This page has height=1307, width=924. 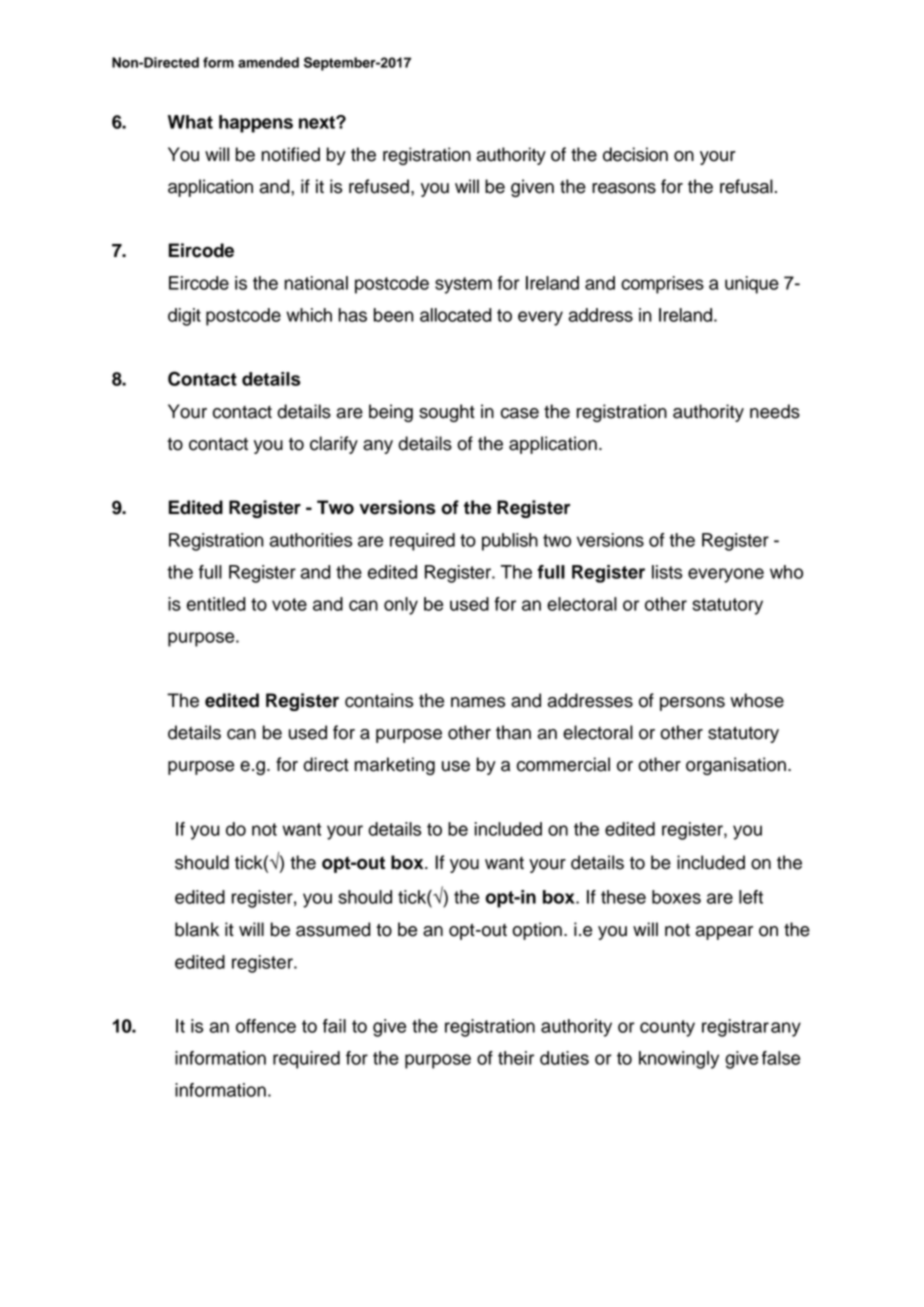 I want to click on publish, so click(x=510, y=542).
